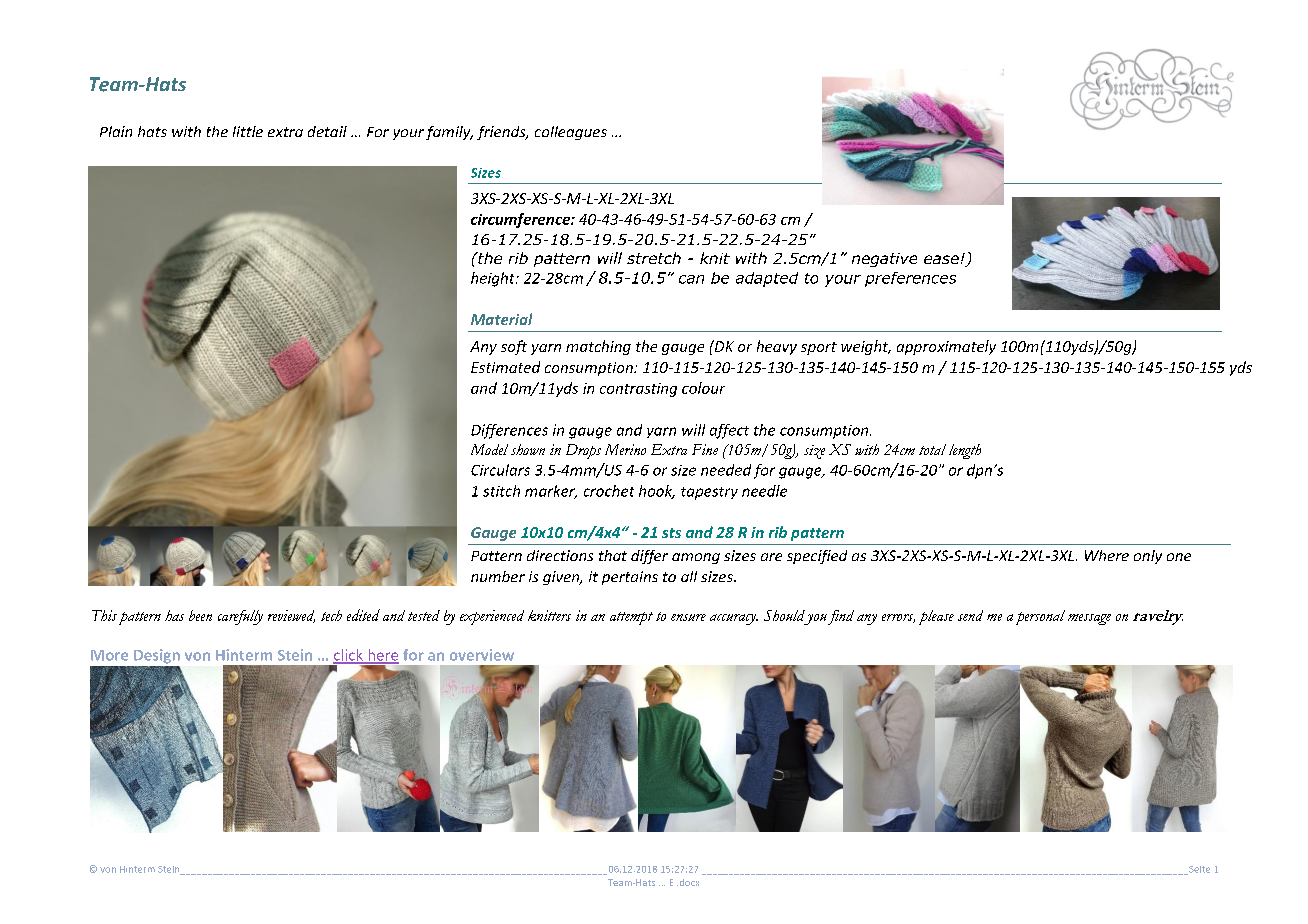  What do you see at coordinates (248, 131) in the image?
I see `little` at bounding box center [248, 131].
